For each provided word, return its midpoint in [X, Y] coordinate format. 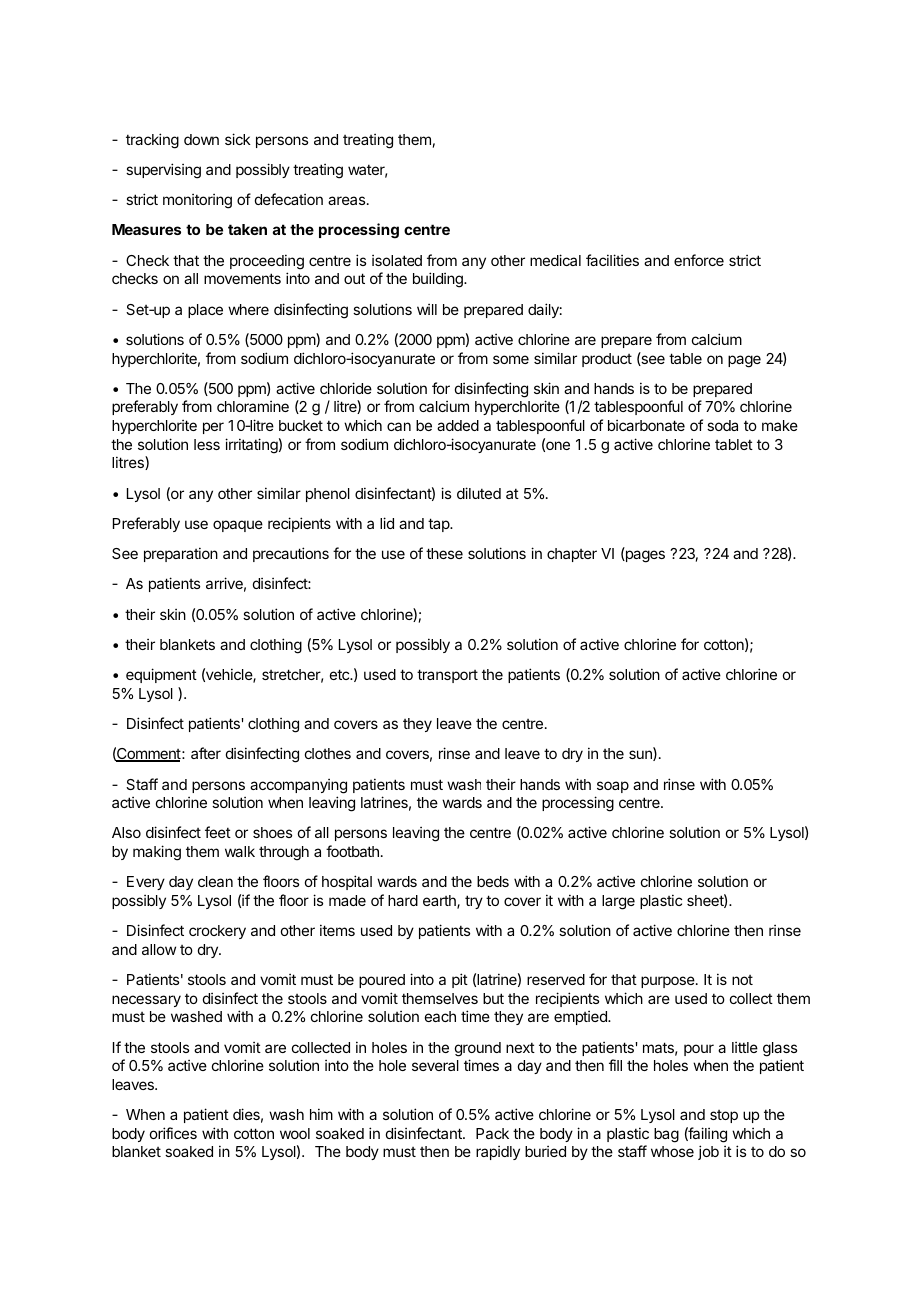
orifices [173, 1133]
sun [641, 755]
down [201, 139]
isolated [397, 260]
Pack [492, 1133]
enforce [699, 260]
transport [447, 676]
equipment [161, 675]
